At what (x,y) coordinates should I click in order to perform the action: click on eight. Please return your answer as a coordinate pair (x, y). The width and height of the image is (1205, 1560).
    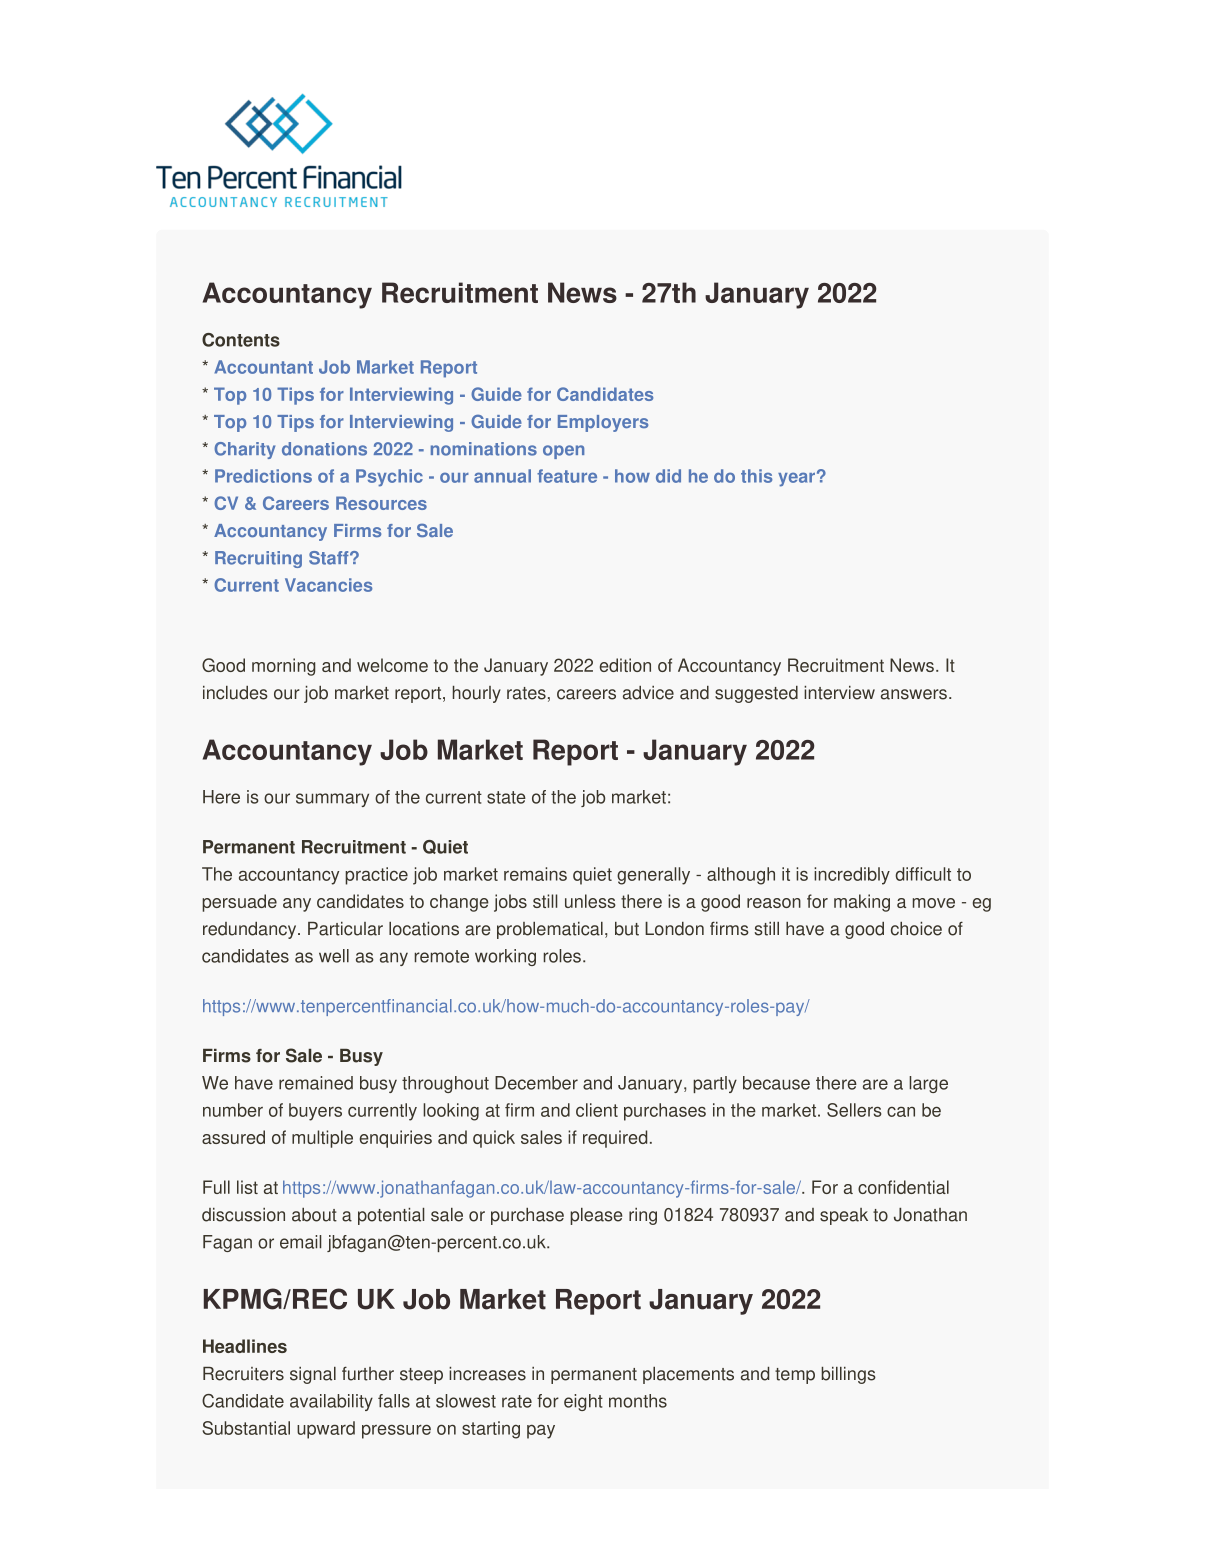
    Looking at the image, I should click on (583, 1402).
